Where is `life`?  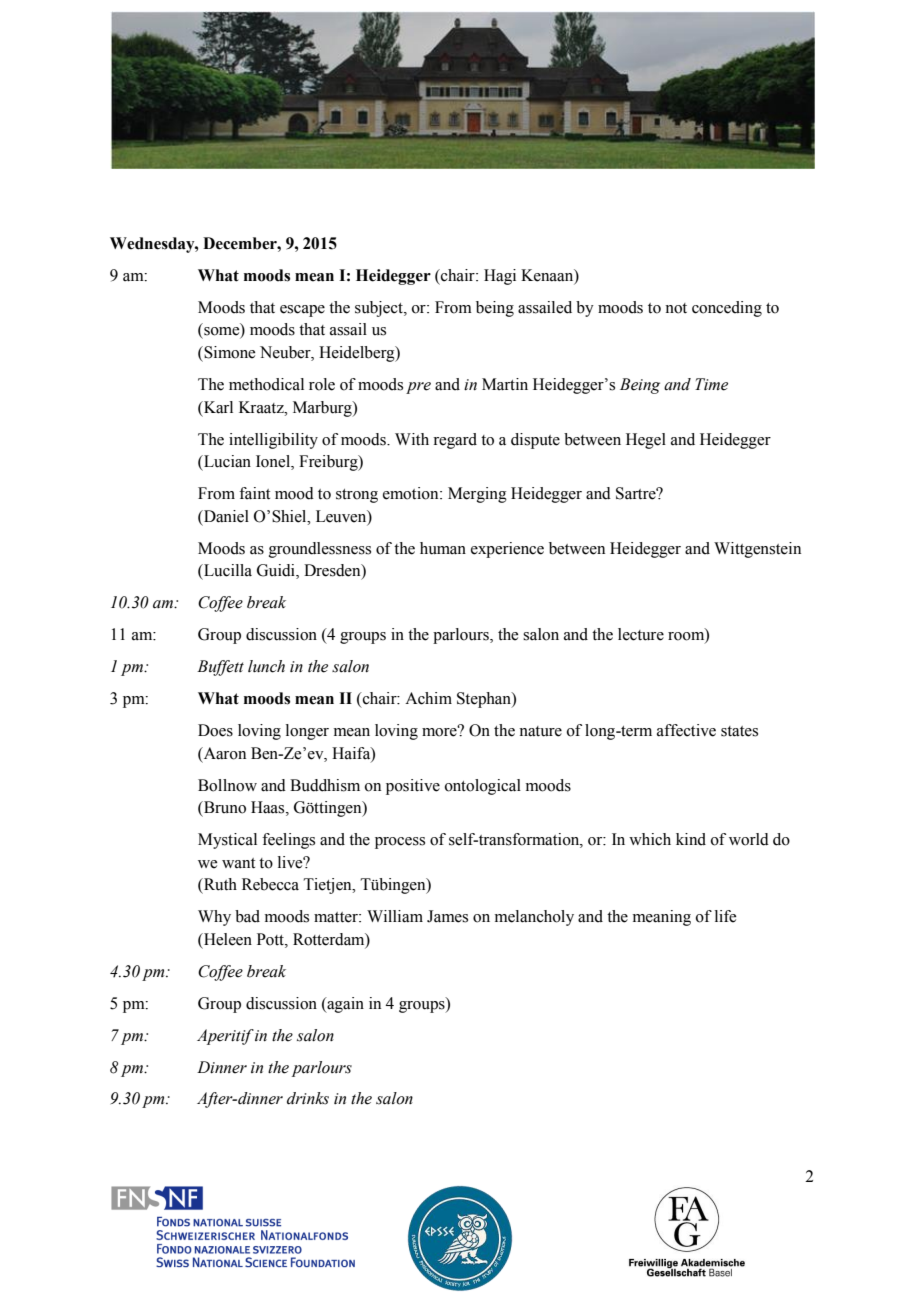 life is located at coordinates (725, 916).
